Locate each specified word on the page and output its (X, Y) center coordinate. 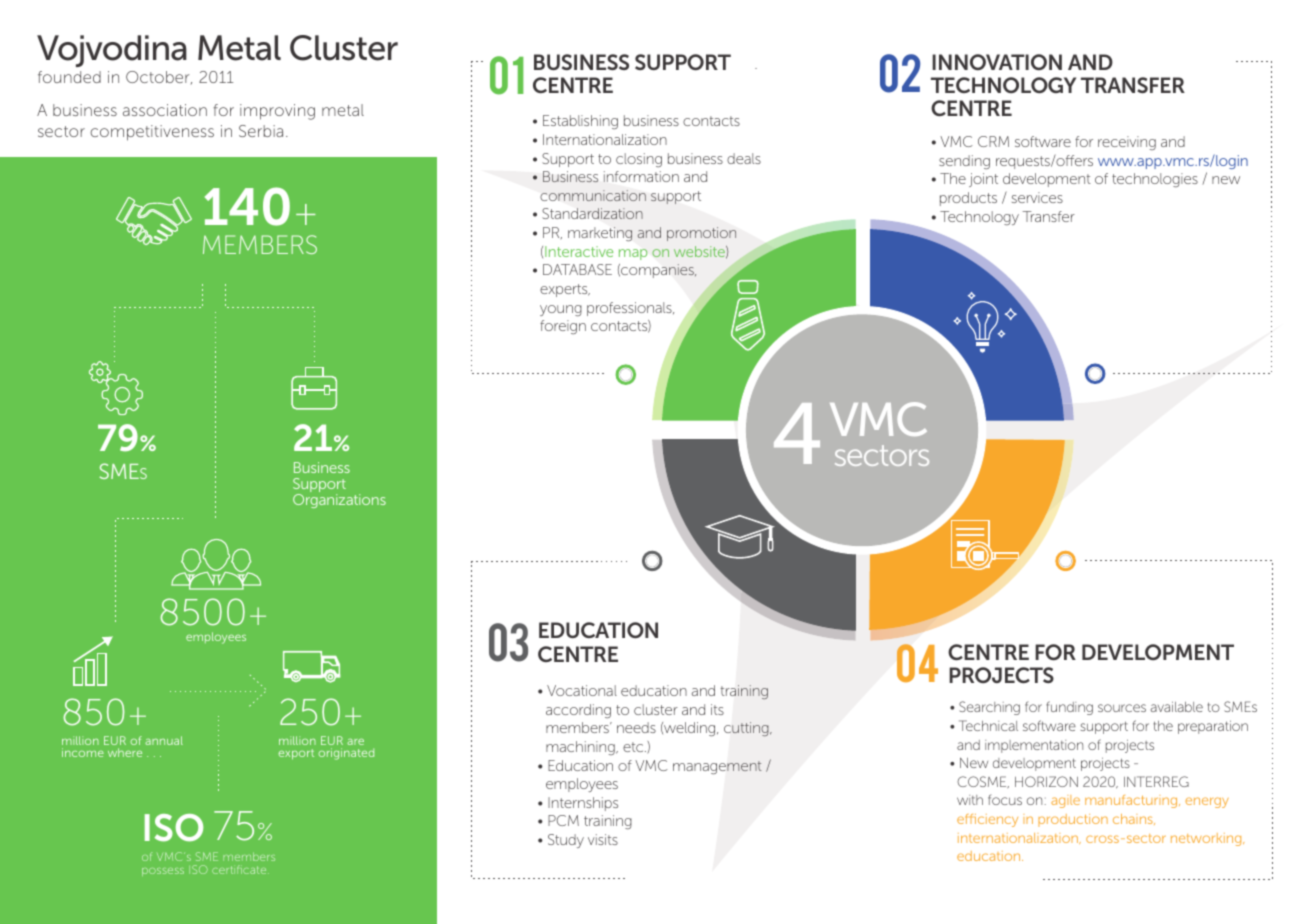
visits (603, 839)
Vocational (582, 690)
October (159, 77)
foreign (563, 327)
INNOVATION (997, 62)
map (633, 254)
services (1037, 197)
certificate (240, 869)
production (1073, 820)
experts (565, 290)
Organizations (339, 501)
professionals (630, 309)
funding (1069, 708)
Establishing (580, 122)
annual (164, 740)
